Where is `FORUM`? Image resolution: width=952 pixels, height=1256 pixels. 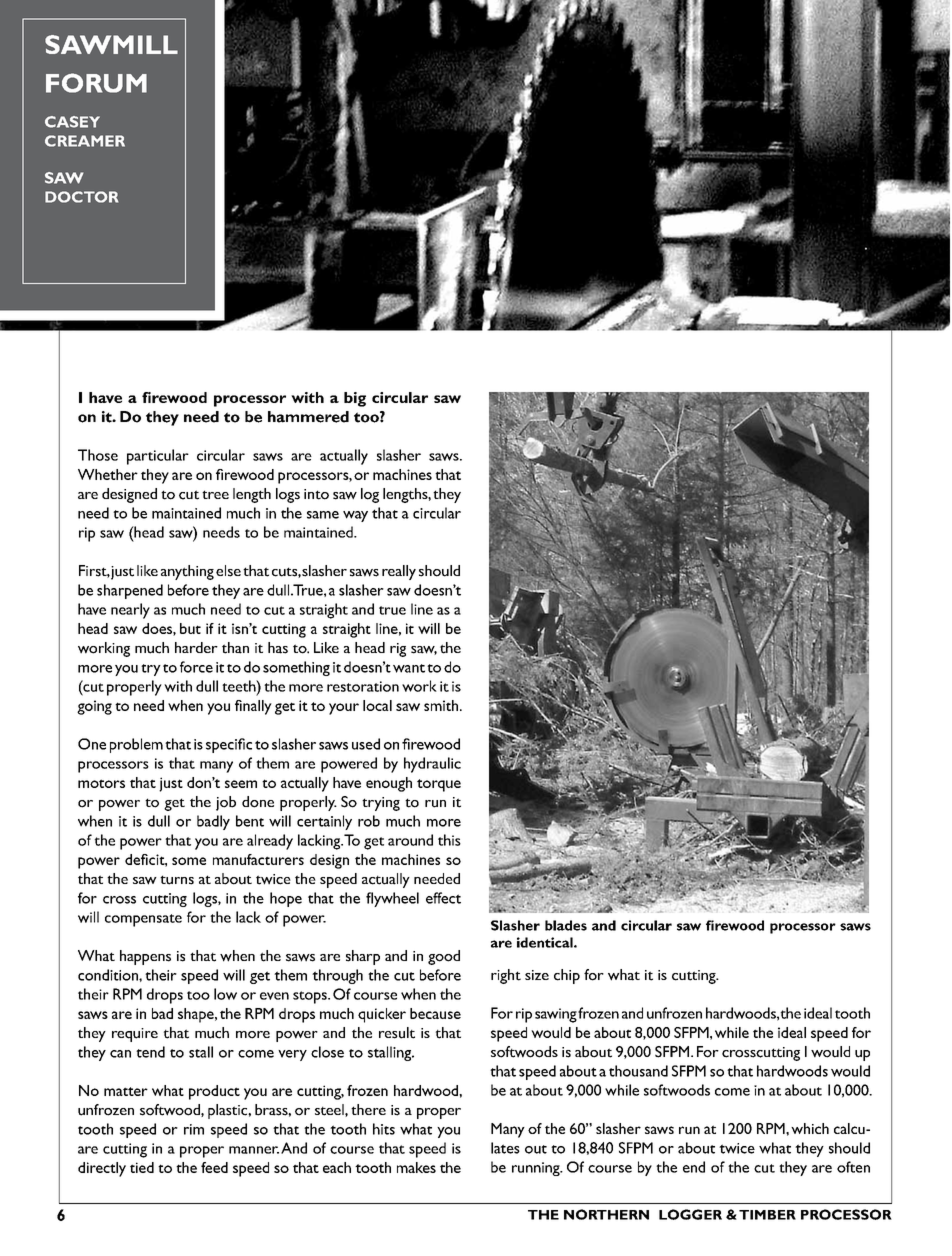
FORUM is located at coordinates (96, 83).
